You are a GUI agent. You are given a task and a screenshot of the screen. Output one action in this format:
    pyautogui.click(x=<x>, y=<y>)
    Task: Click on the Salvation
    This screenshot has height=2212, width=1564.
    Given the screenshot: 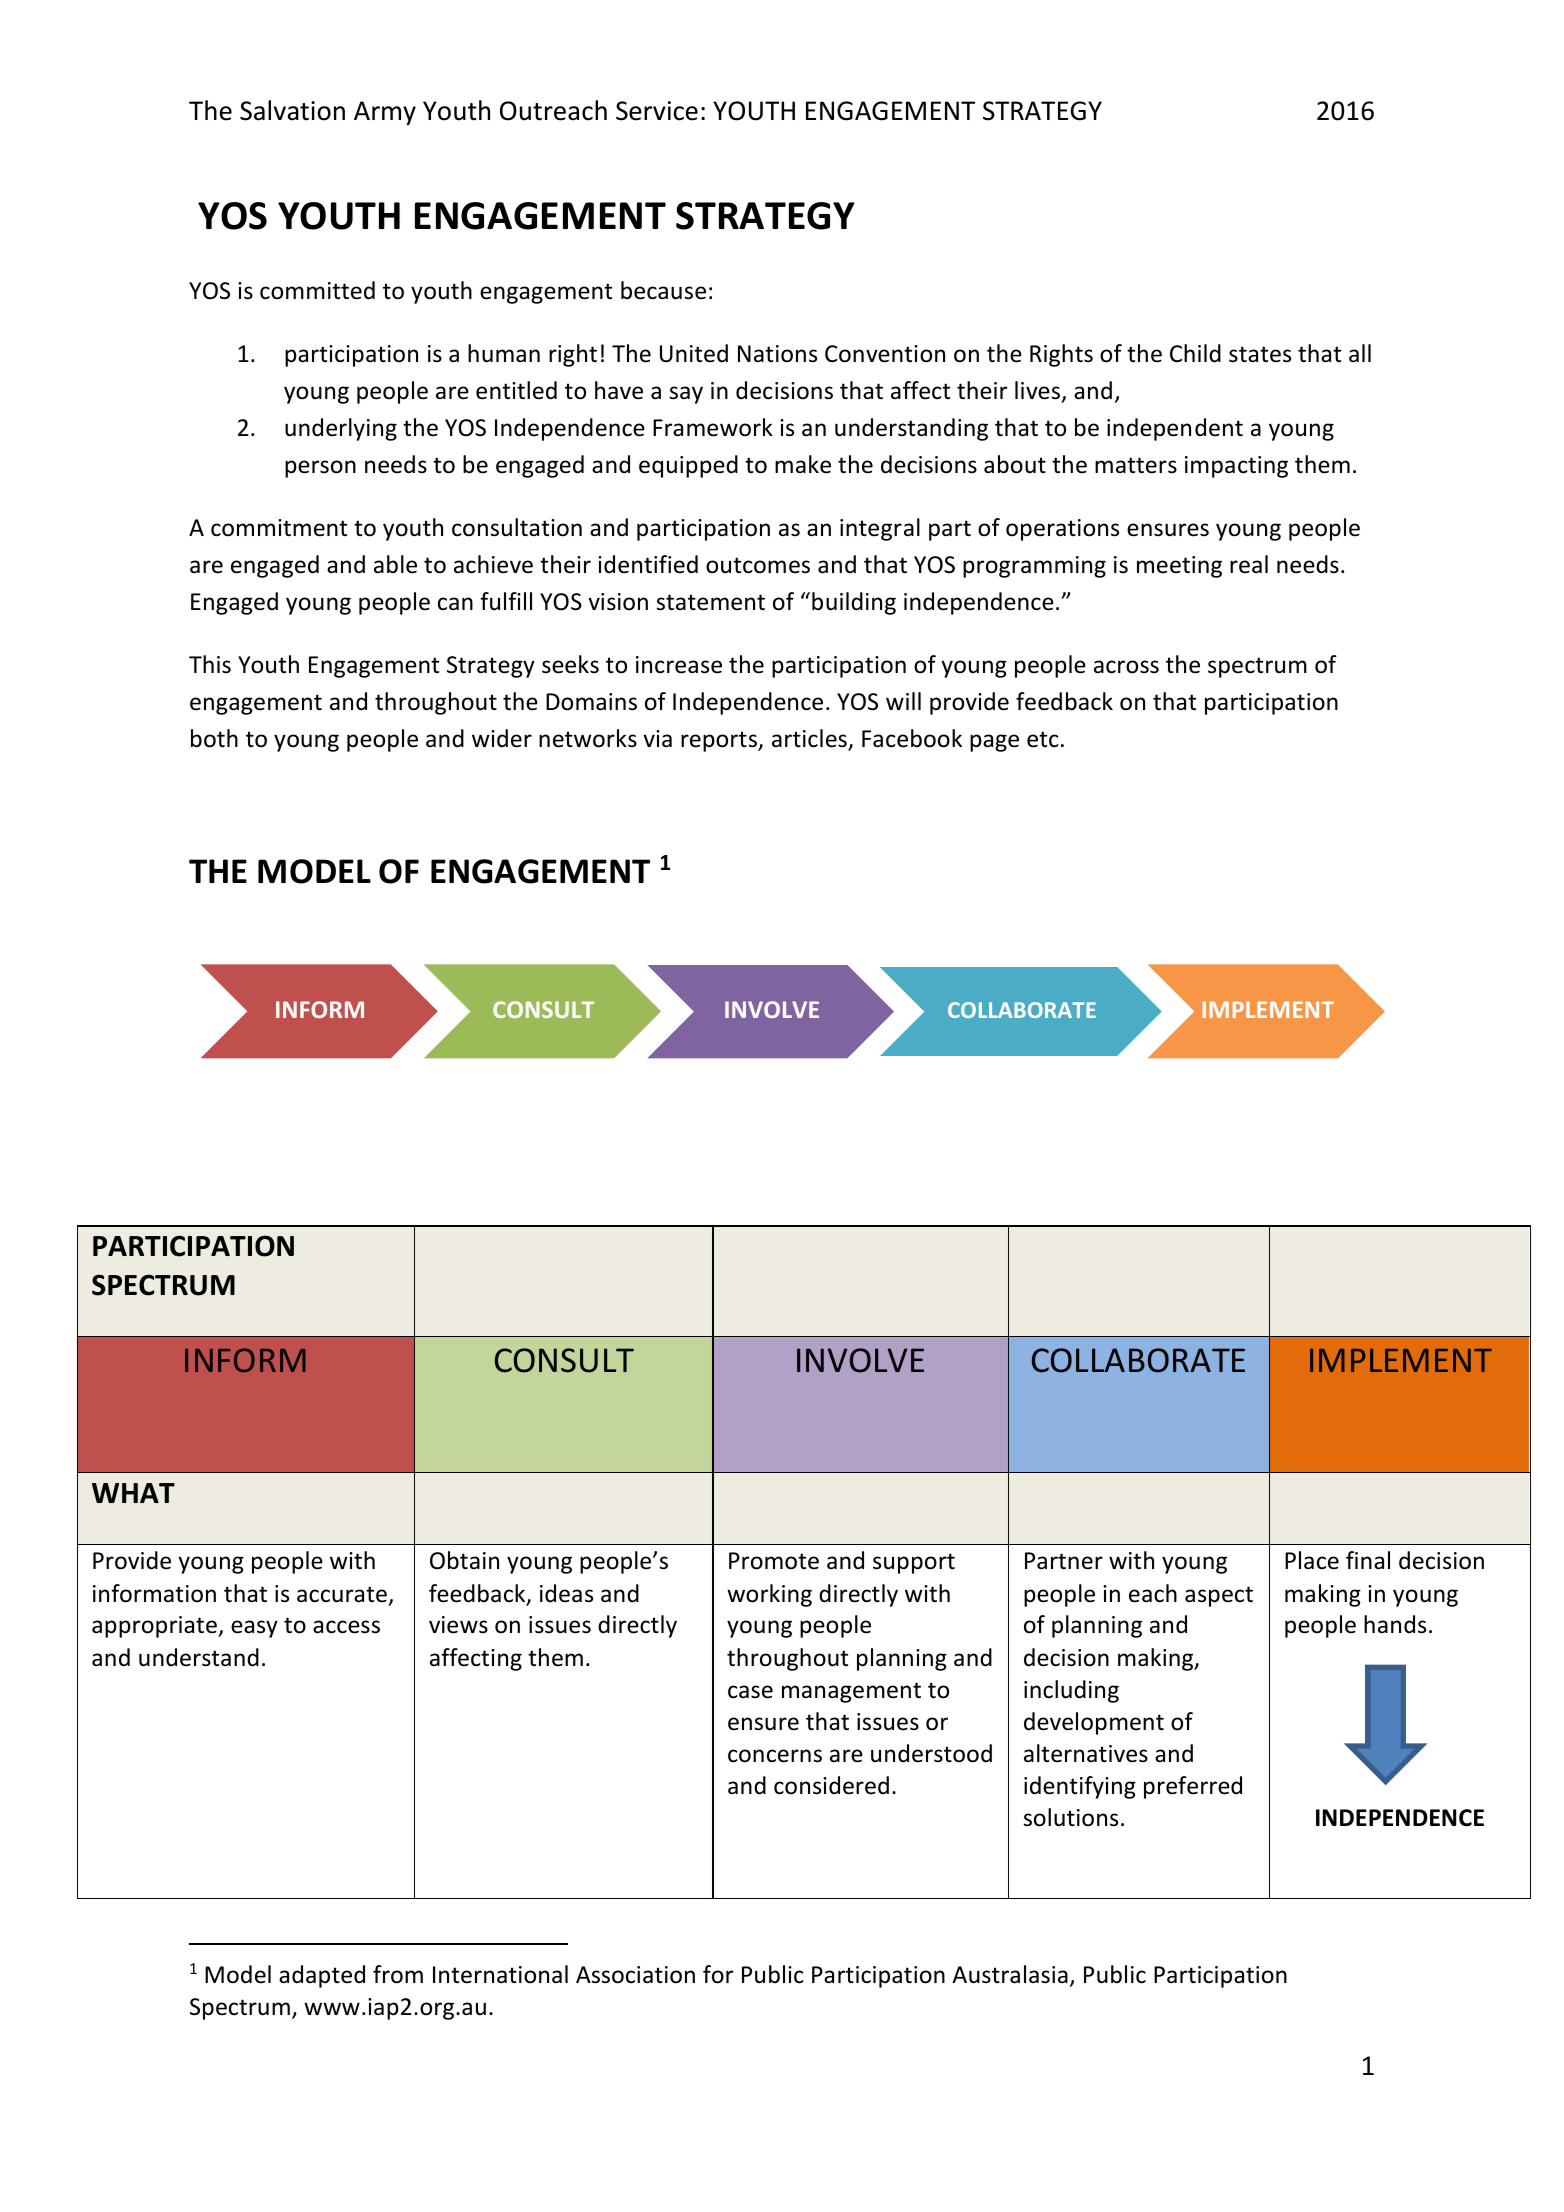 What is the action you would take?
    pyautogui.click(x=292, y=110)
